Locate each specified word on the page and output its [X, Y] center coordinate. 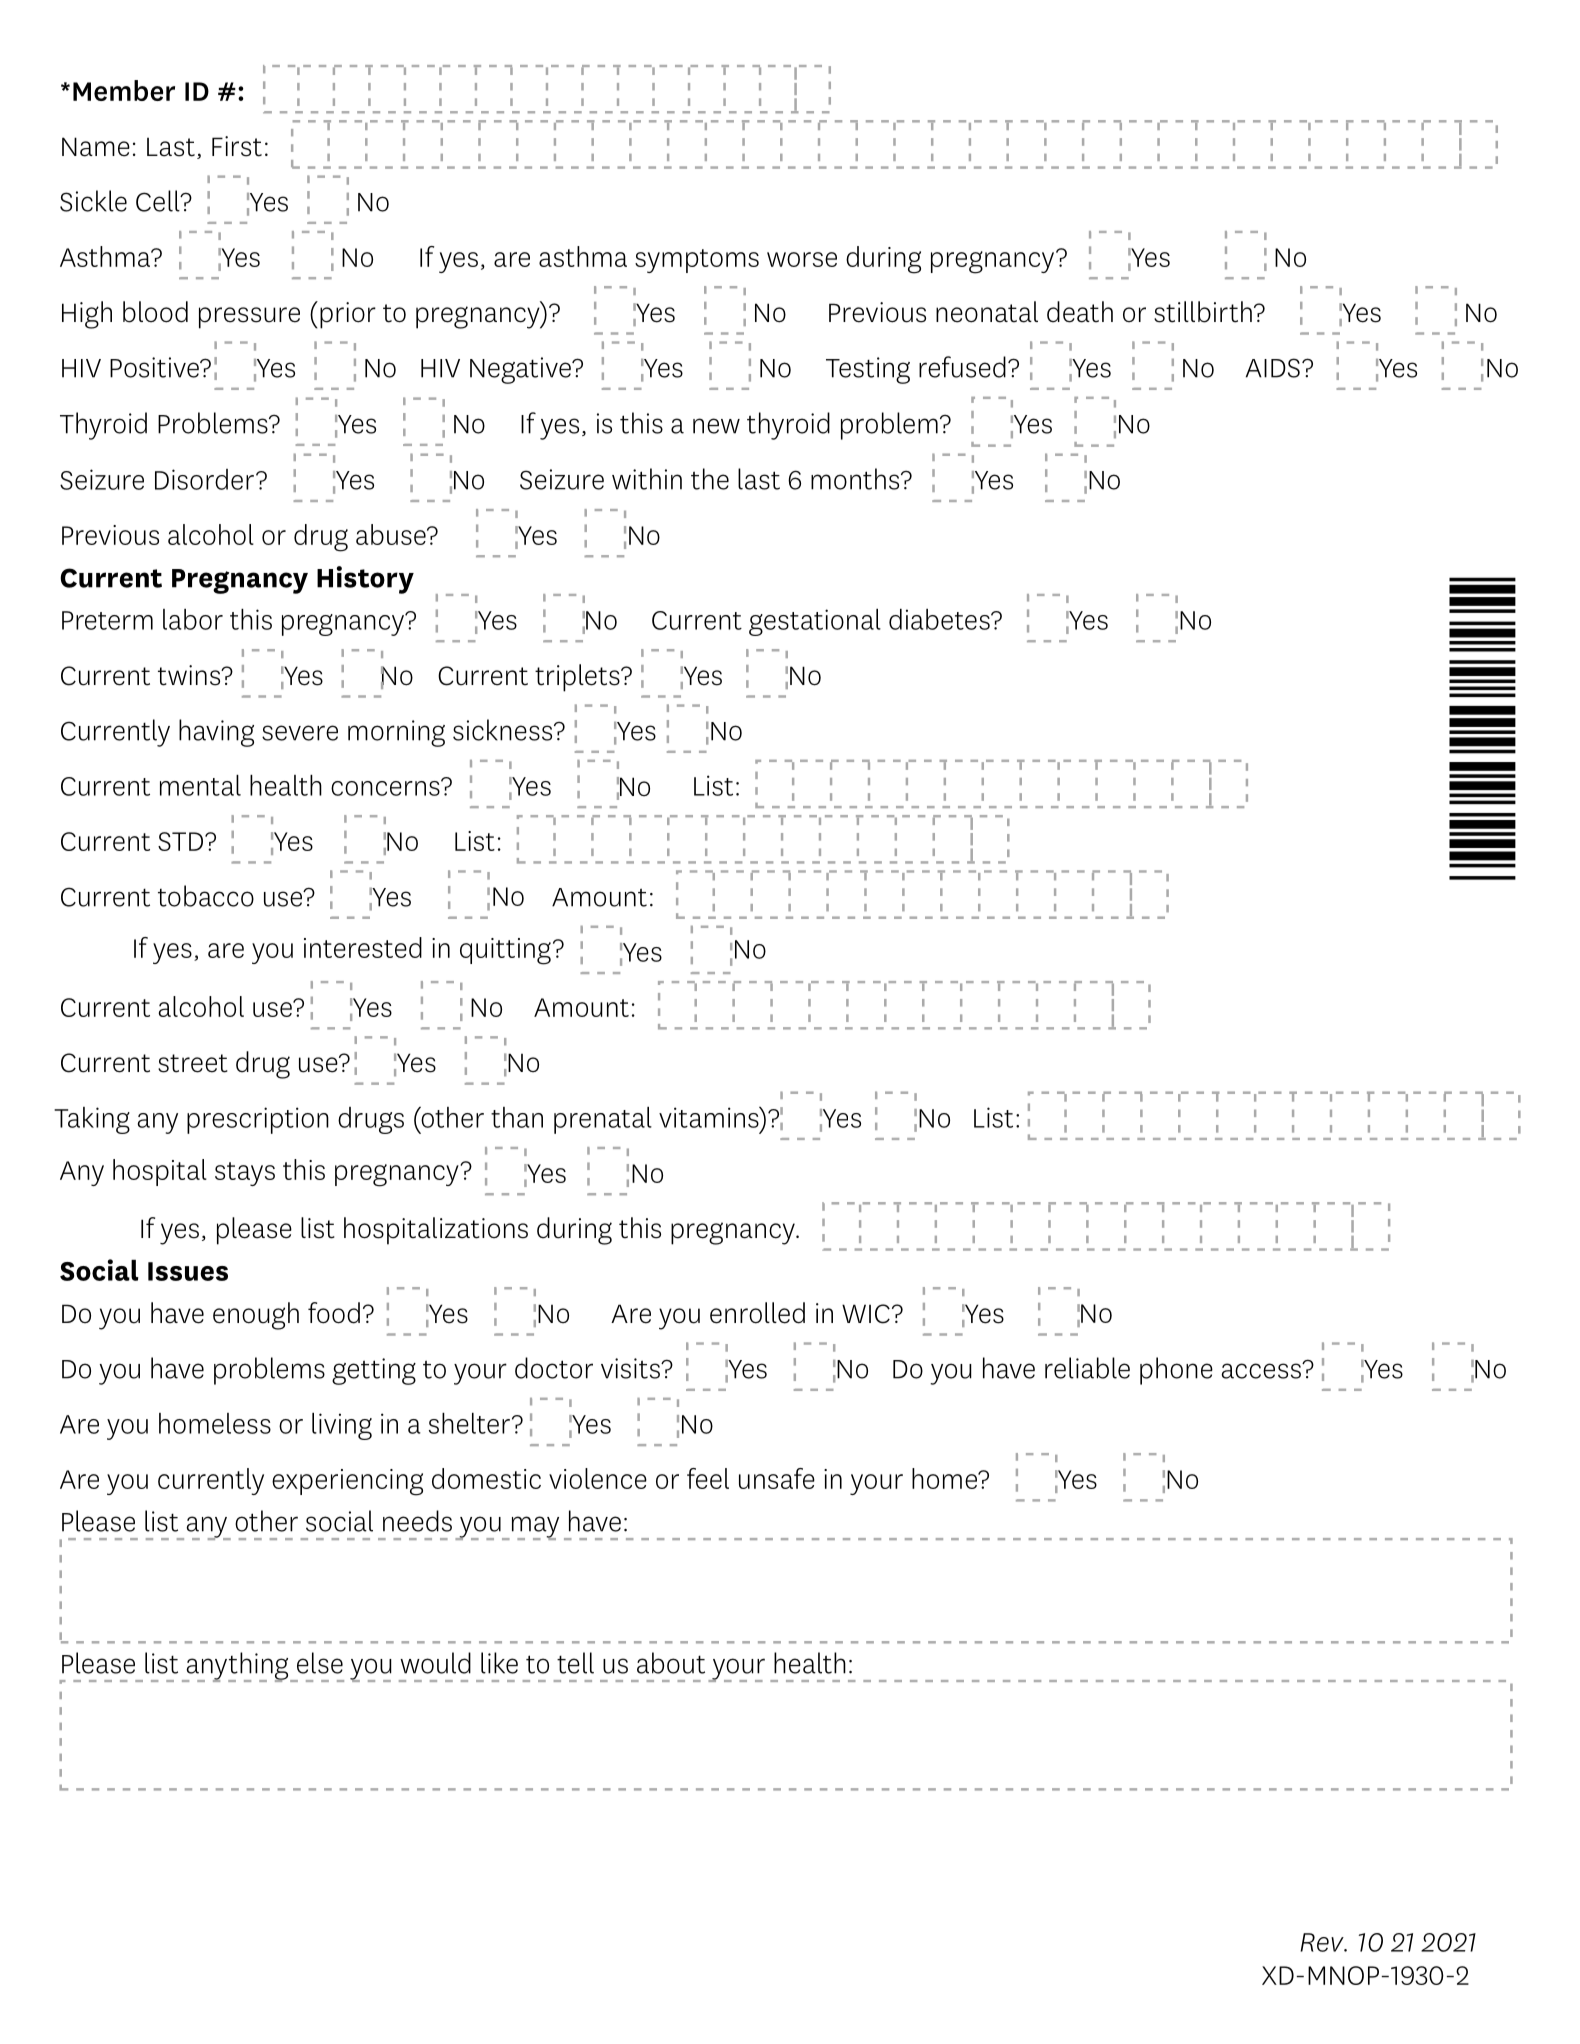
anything [237, 1667]
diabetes [940, 619]
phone [1176, 1371]
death [1080, 312]
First [237, 146]
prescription [258, 1120]
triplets [578, 678]
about [671, 1663]
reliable [1087, 1368]
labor [193, 619]
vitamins [710, 1117]
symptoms [697, 261]
